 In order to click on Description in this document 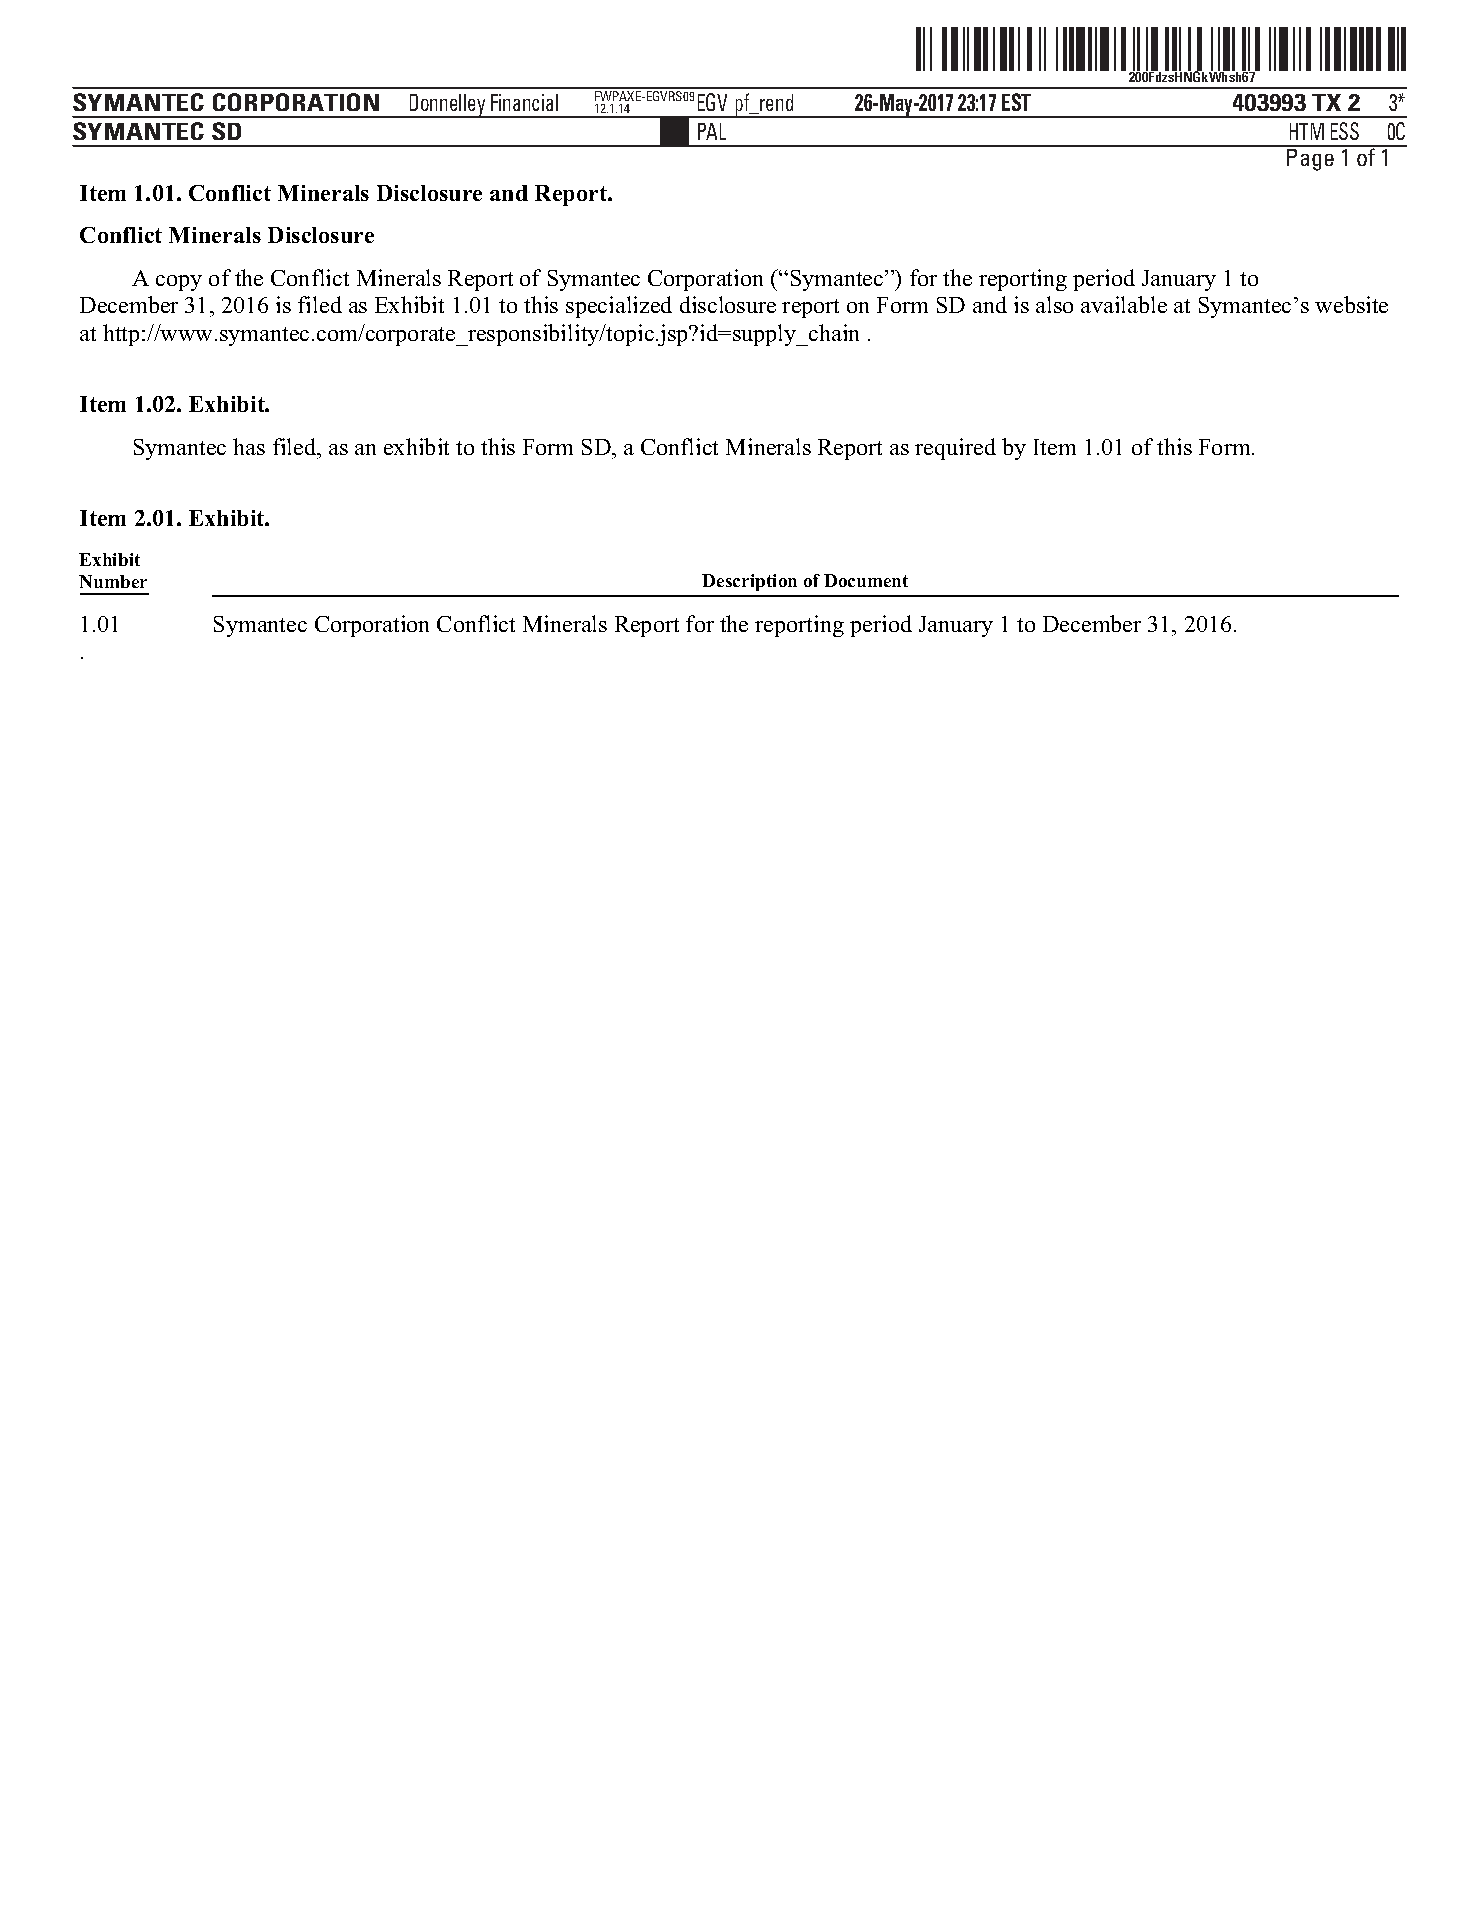, I will do `click(749, 582)`.
